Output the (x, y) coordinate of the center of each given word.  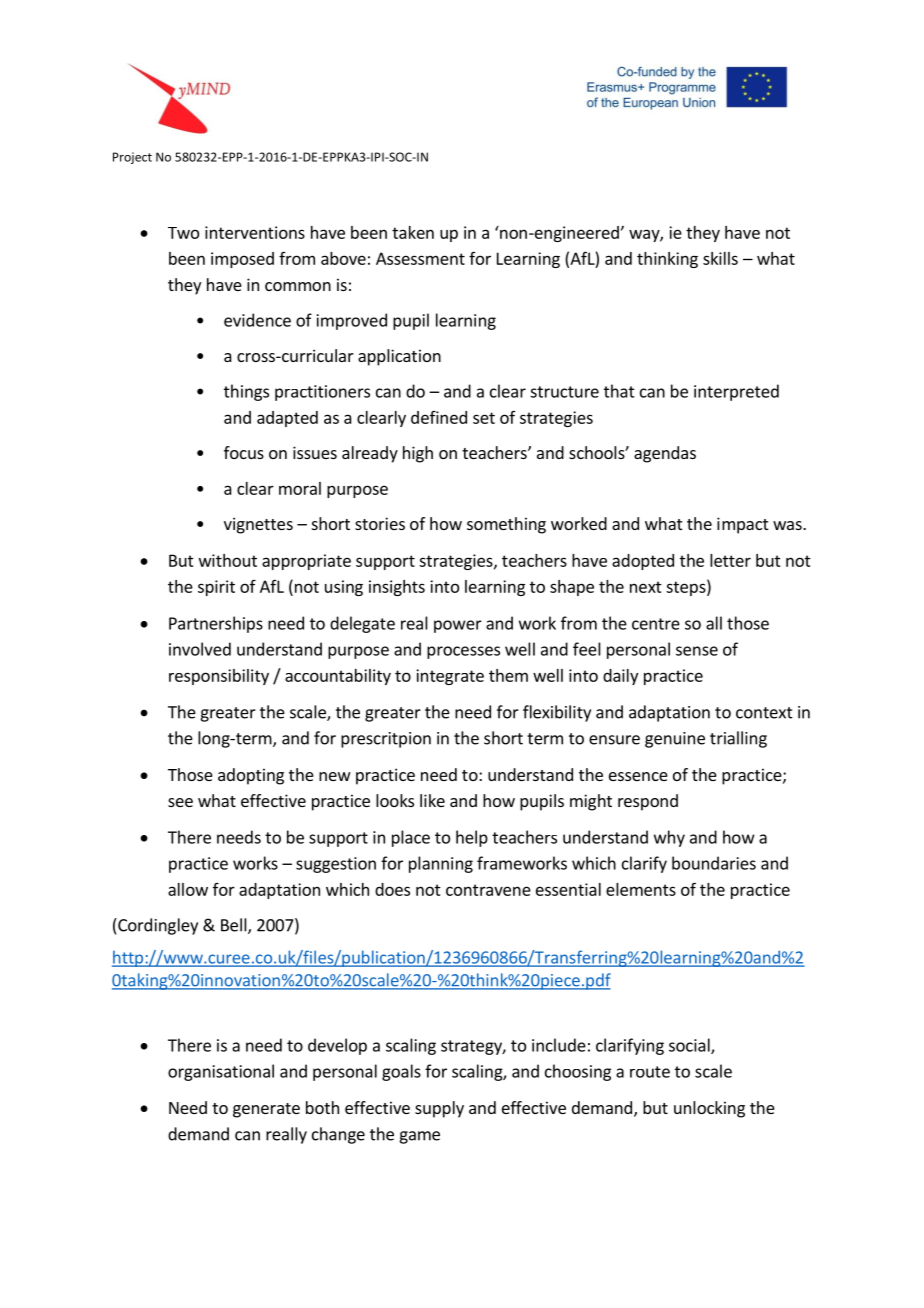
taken (413, 232)
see (180, 802)
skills (720, 258)
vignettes (258, 525)
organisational (221, 1072)
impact (742, 525)
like (432, 800)
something (506, 525)
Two (183, 233)
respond (648, 802)
